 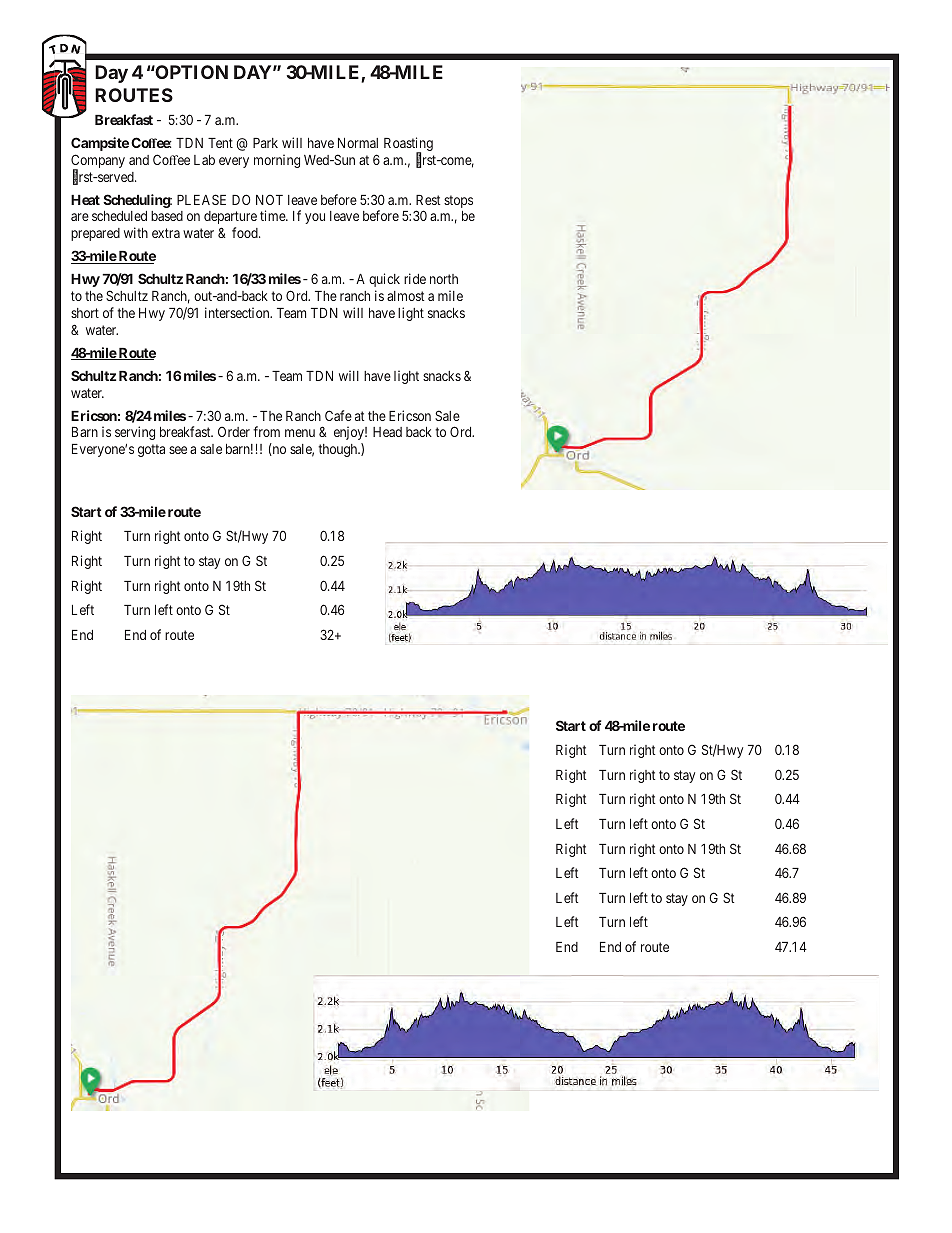 What do you see at coordinates (277, 161) in the screenshot?
I see `morning` at bounding box center [277, 161].
